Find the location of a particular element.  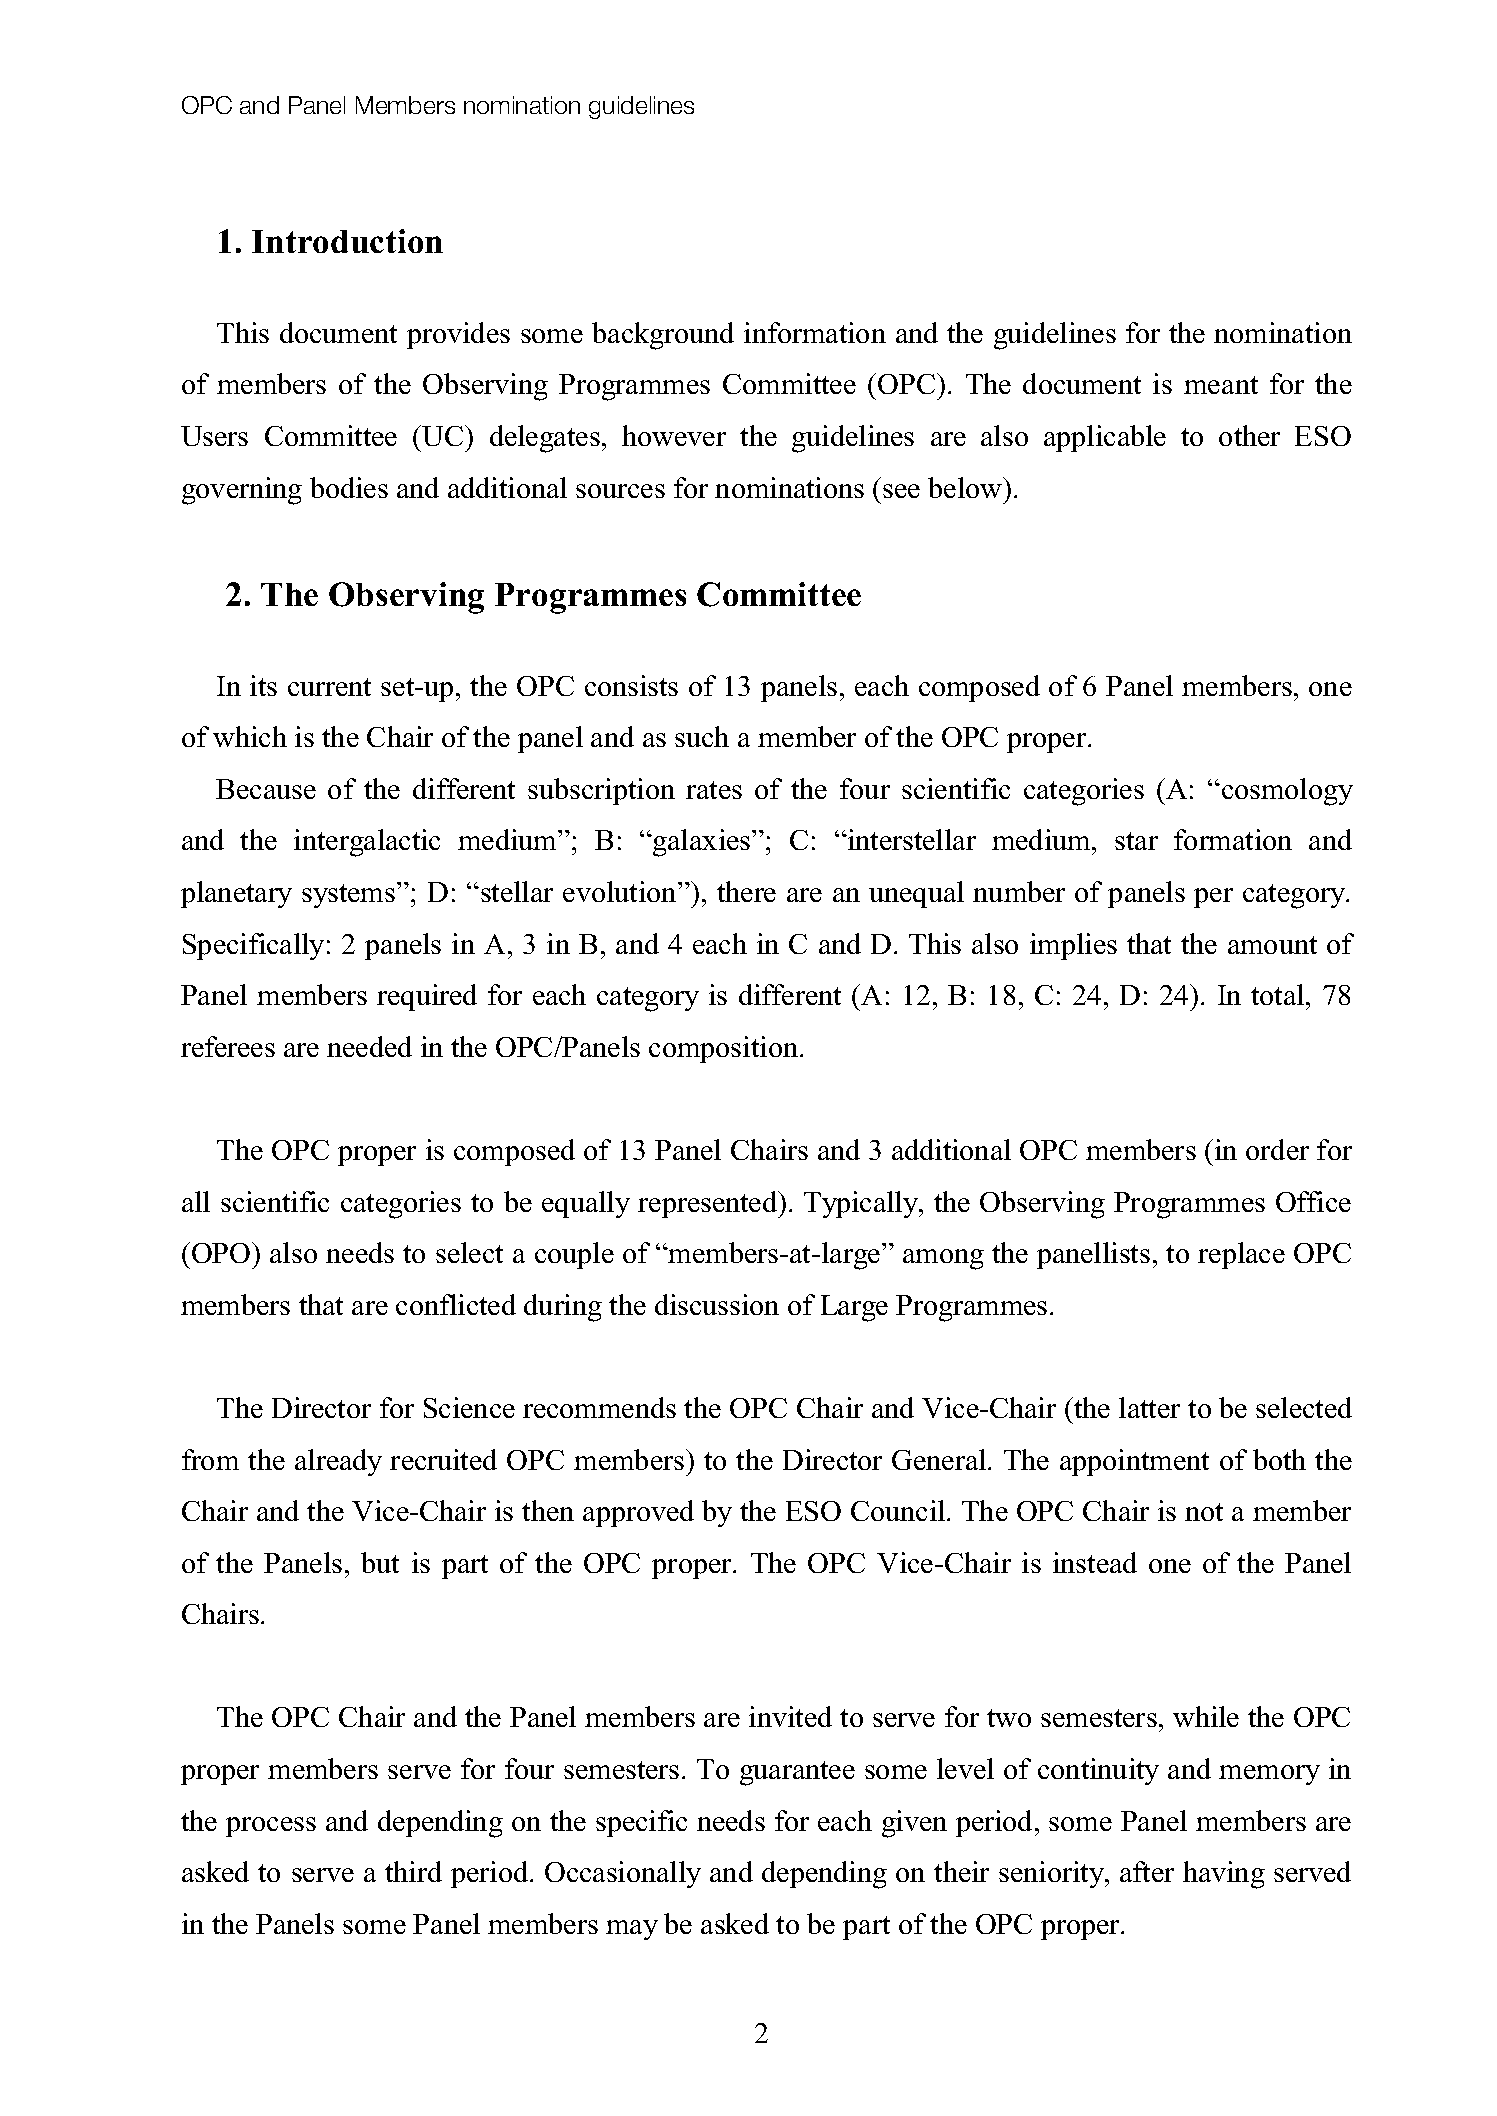

background is located at coordinates (663, 336).
